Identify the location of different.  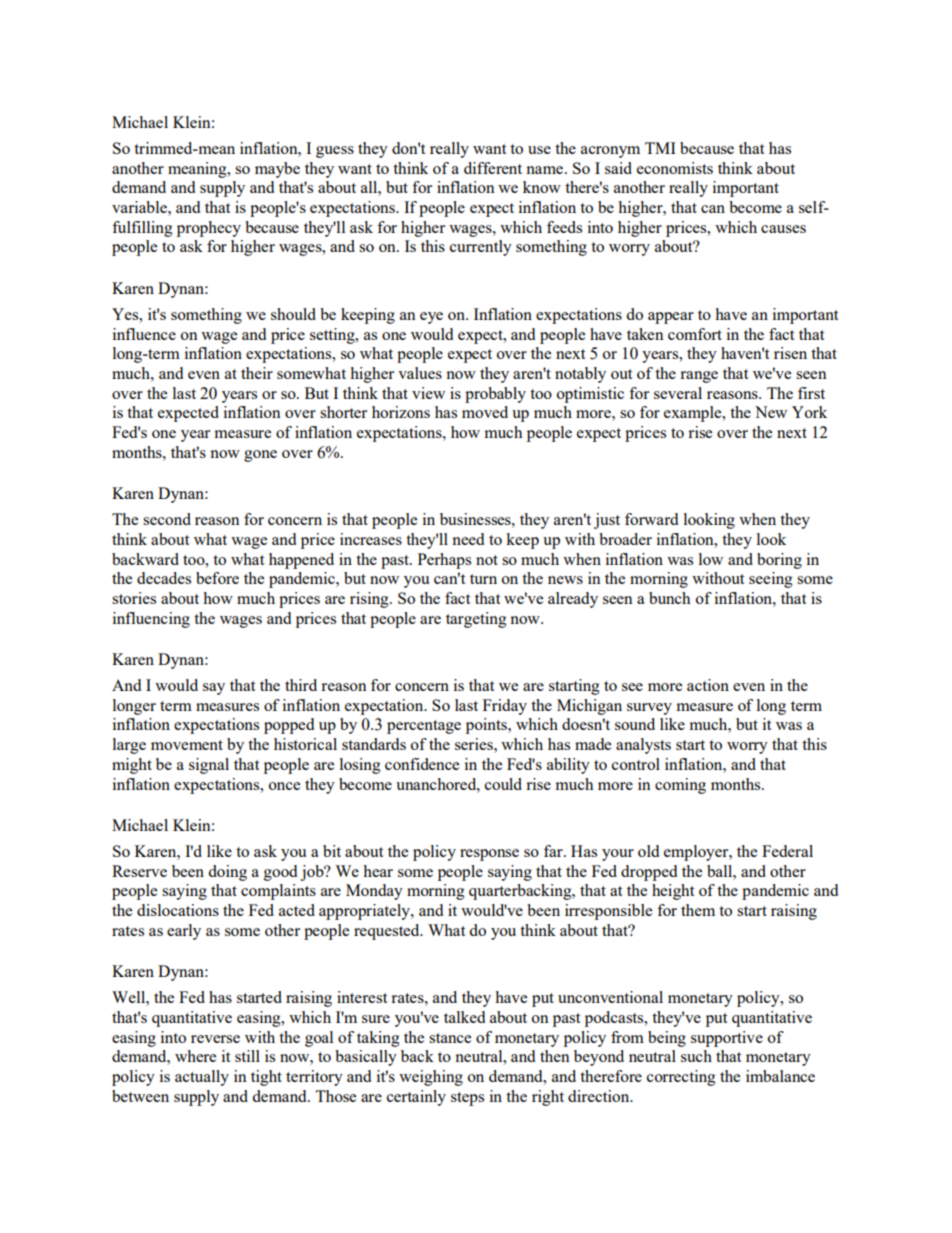
(493, 168).
